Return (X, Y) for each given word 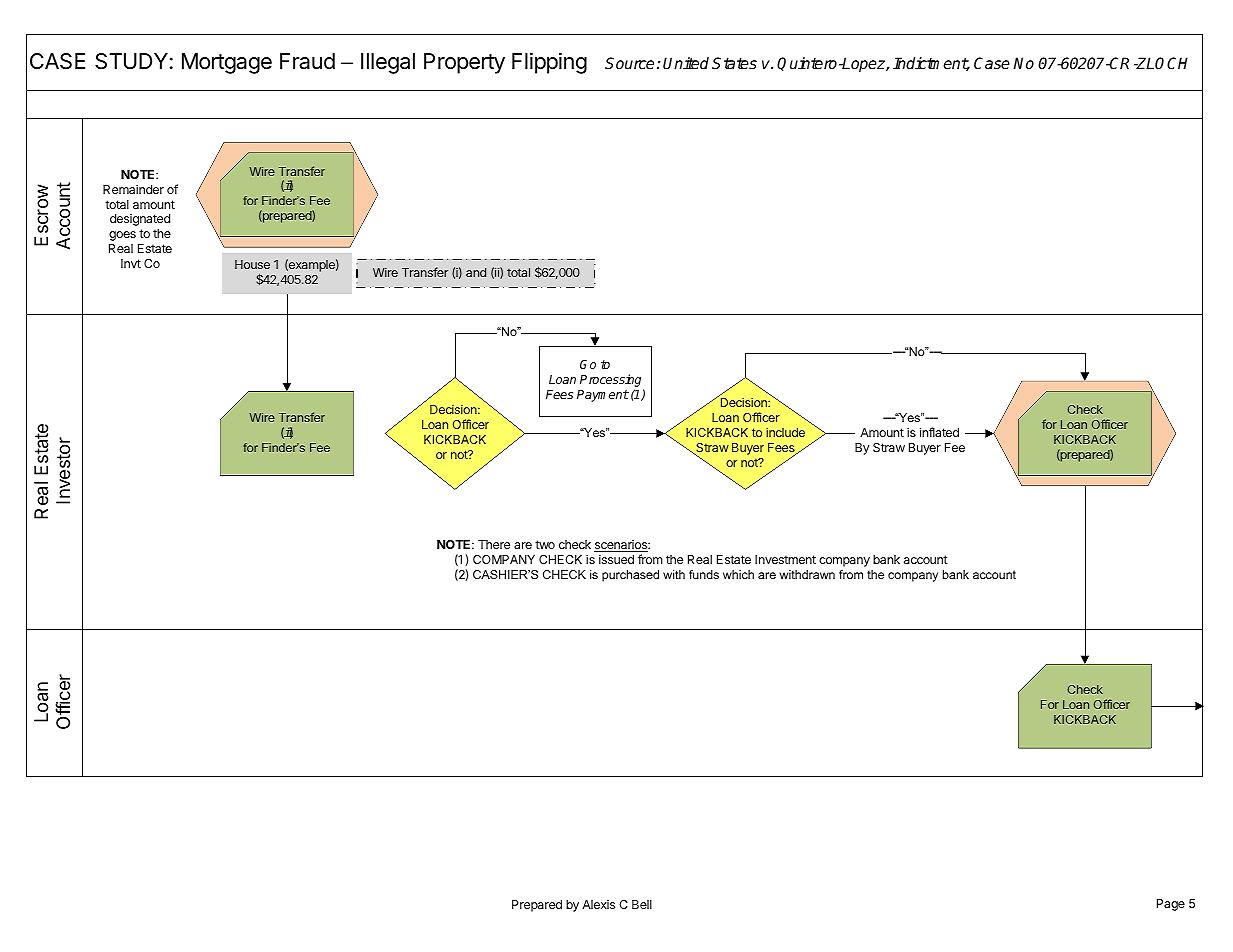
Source (629, 63)
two (545, 544)
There (494, 544)
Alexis (598, 904)
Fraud (307, 61)
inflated (939, 432)
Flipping (549, 63)
